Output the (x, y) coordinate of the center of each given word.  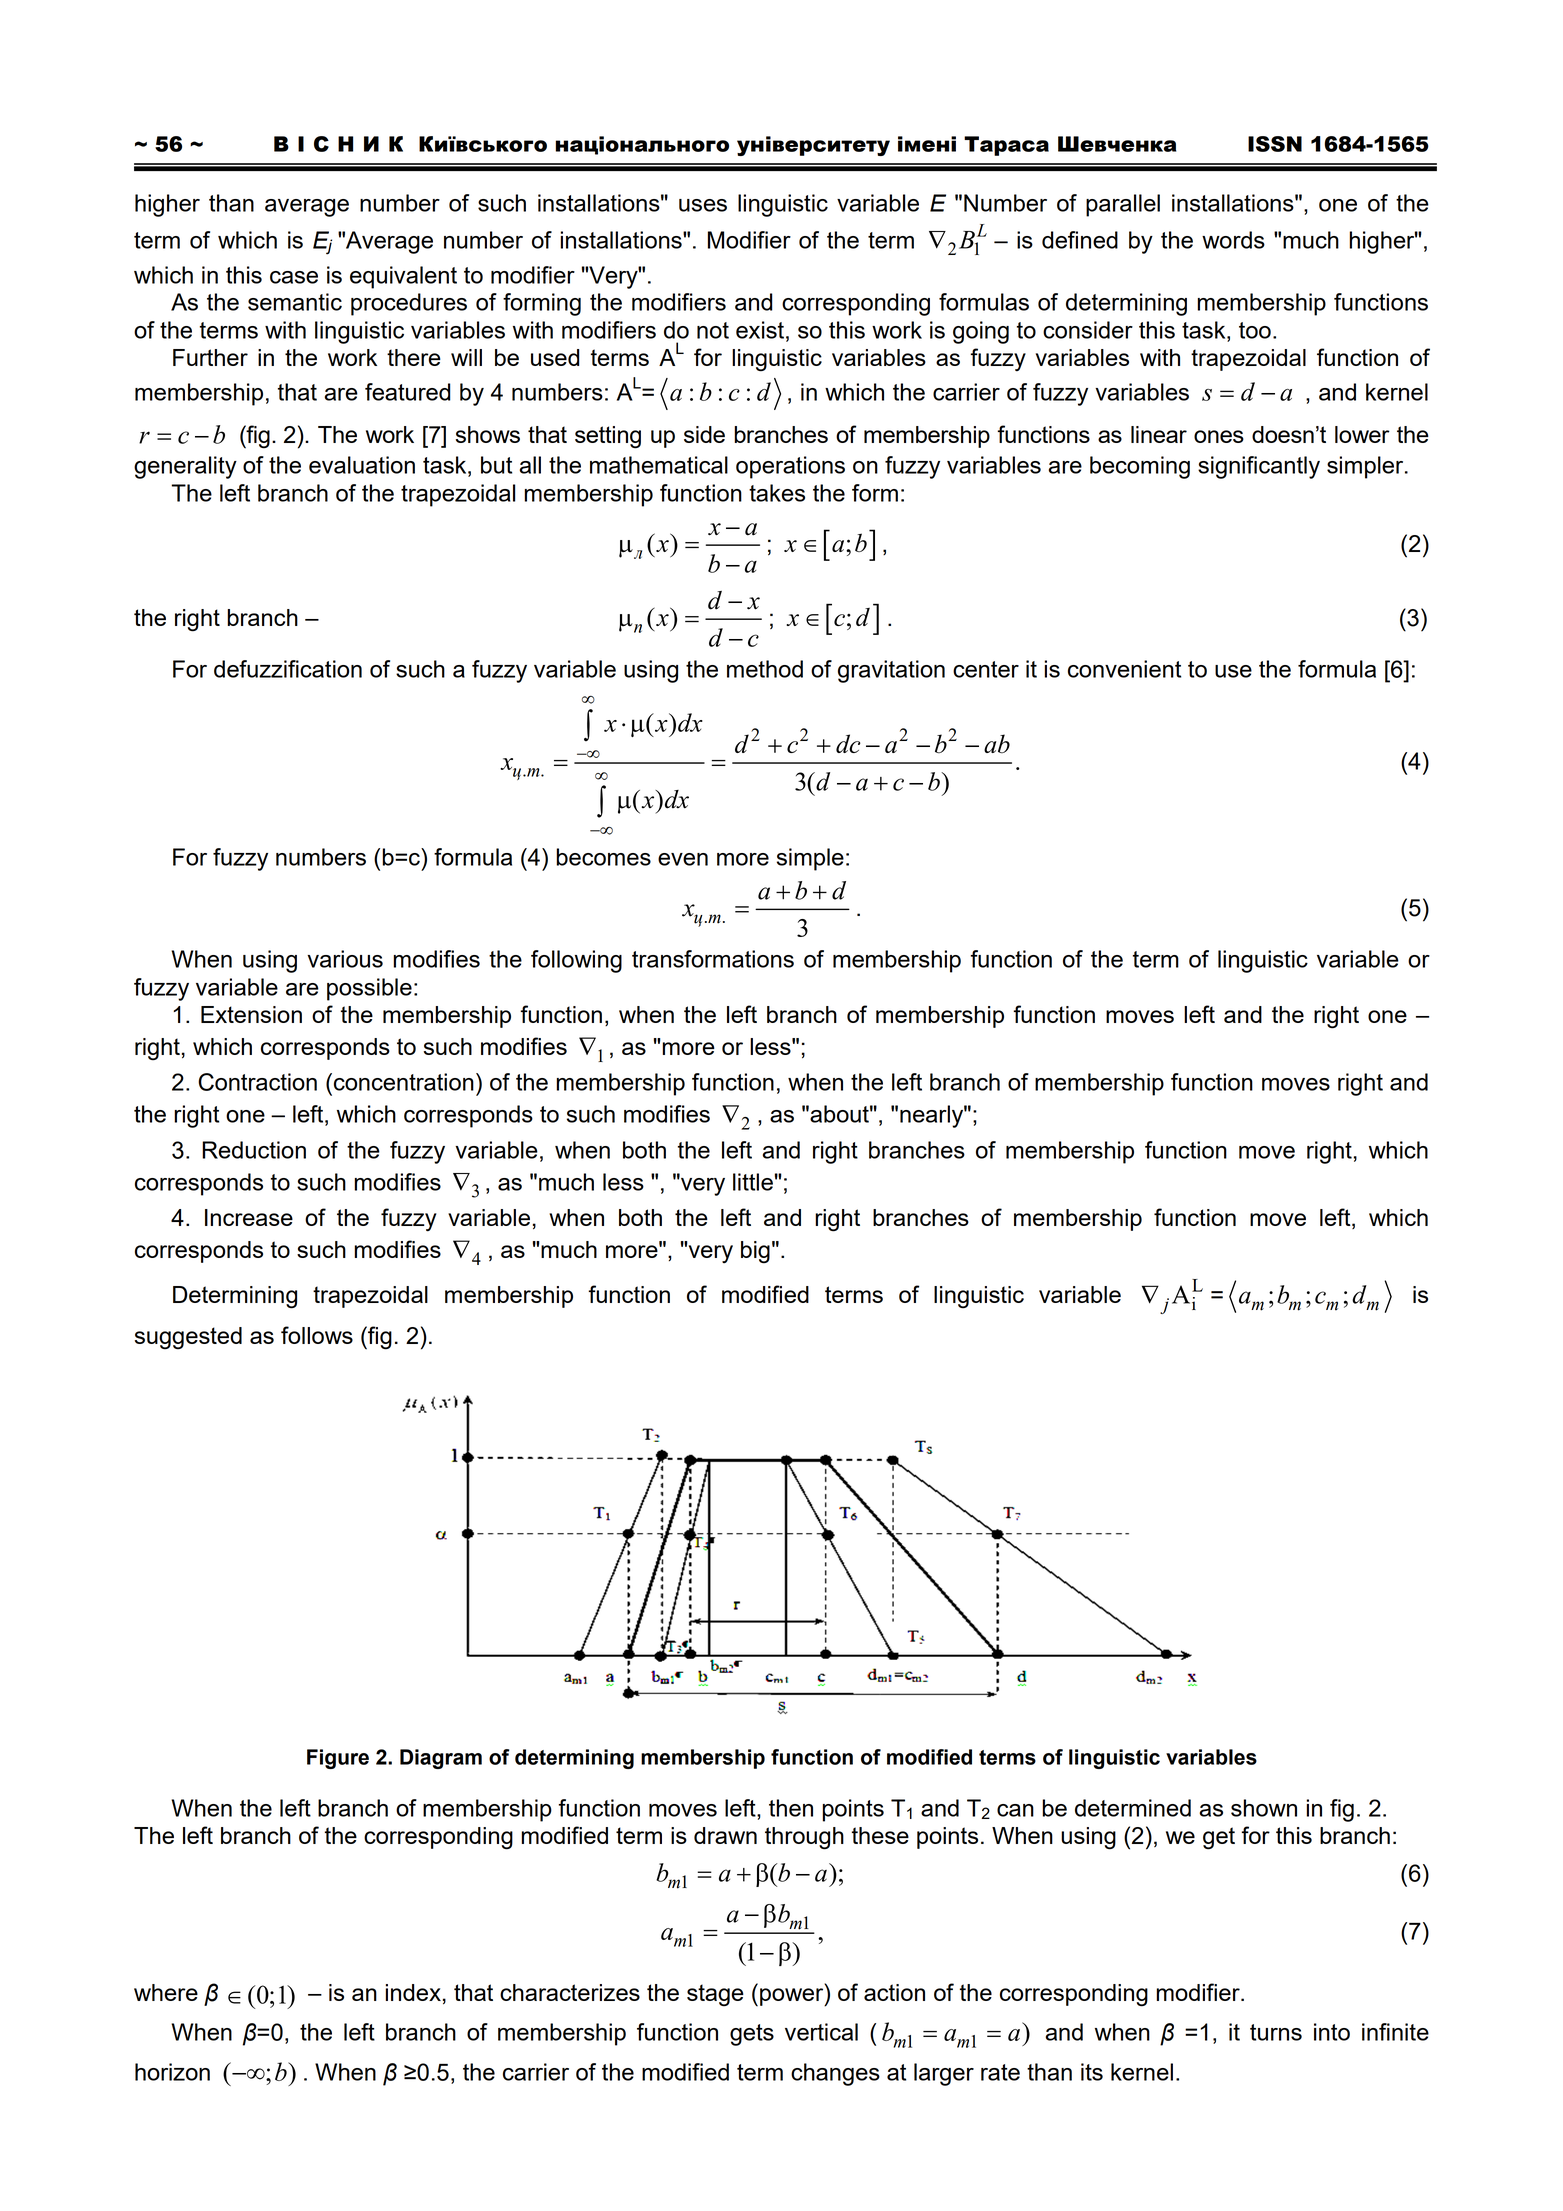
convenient (1124, 669)
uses (703, 205)
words (1233, 240)
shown (1264, 1808)
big (755, 1252)
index (413, 1992)
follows (317, 1335)
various (345, 959)
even (683, 859)
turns (1276, 2032)
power (793, 1997)
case (294, 277)
